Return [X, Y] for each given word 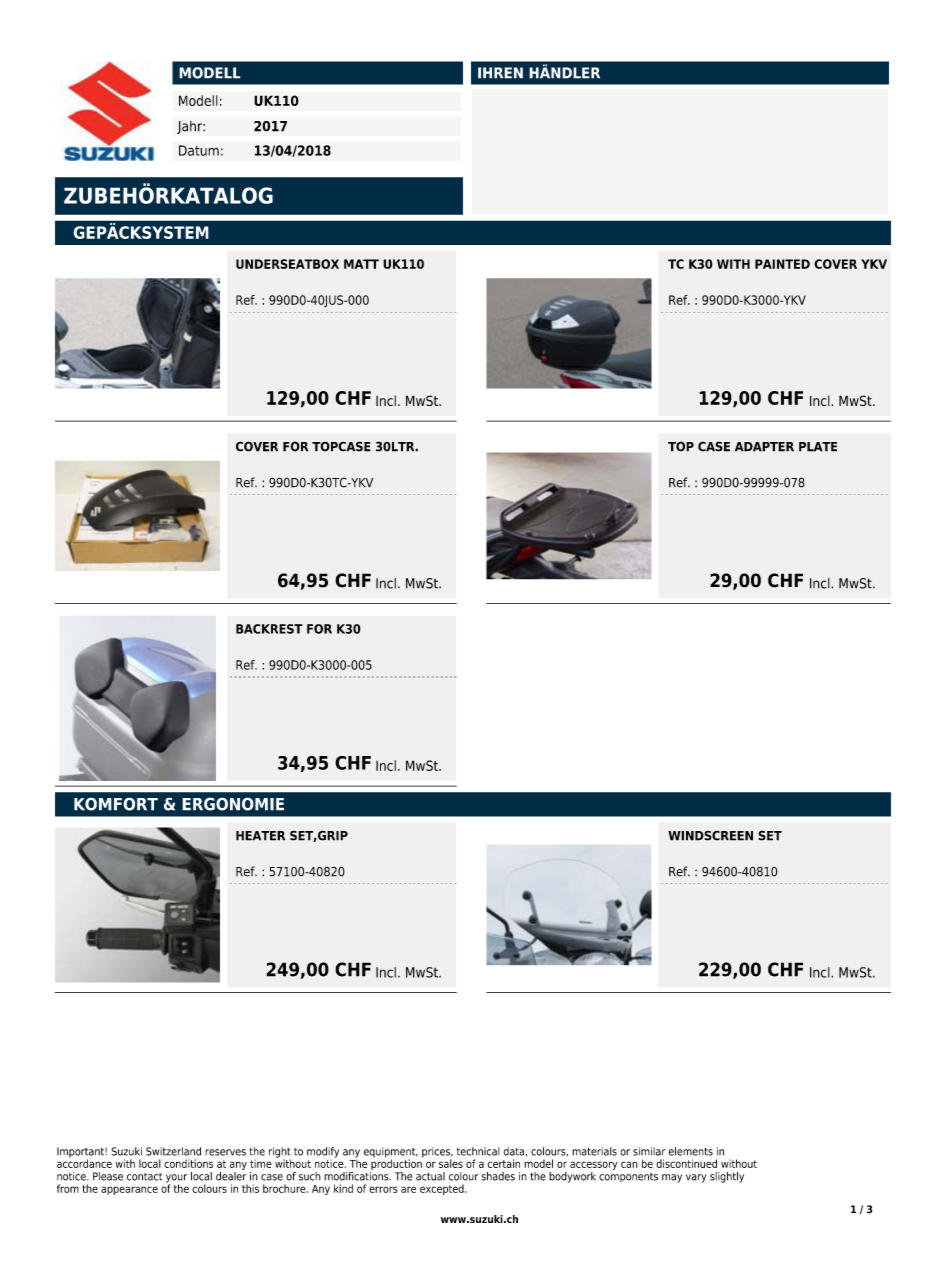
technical [478, 1151]
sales [451, 1163]
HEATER [260, 836]
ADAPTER [764, 447]
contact [144, 1177]
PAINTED [782, 264]
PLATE [818, 447]
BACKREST [269, 629]
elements [690, 1151]
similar [649, 1151]
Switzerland [173, 1151]
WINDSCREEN [710, 835]
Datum [199, 150]
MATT [361, 264]
